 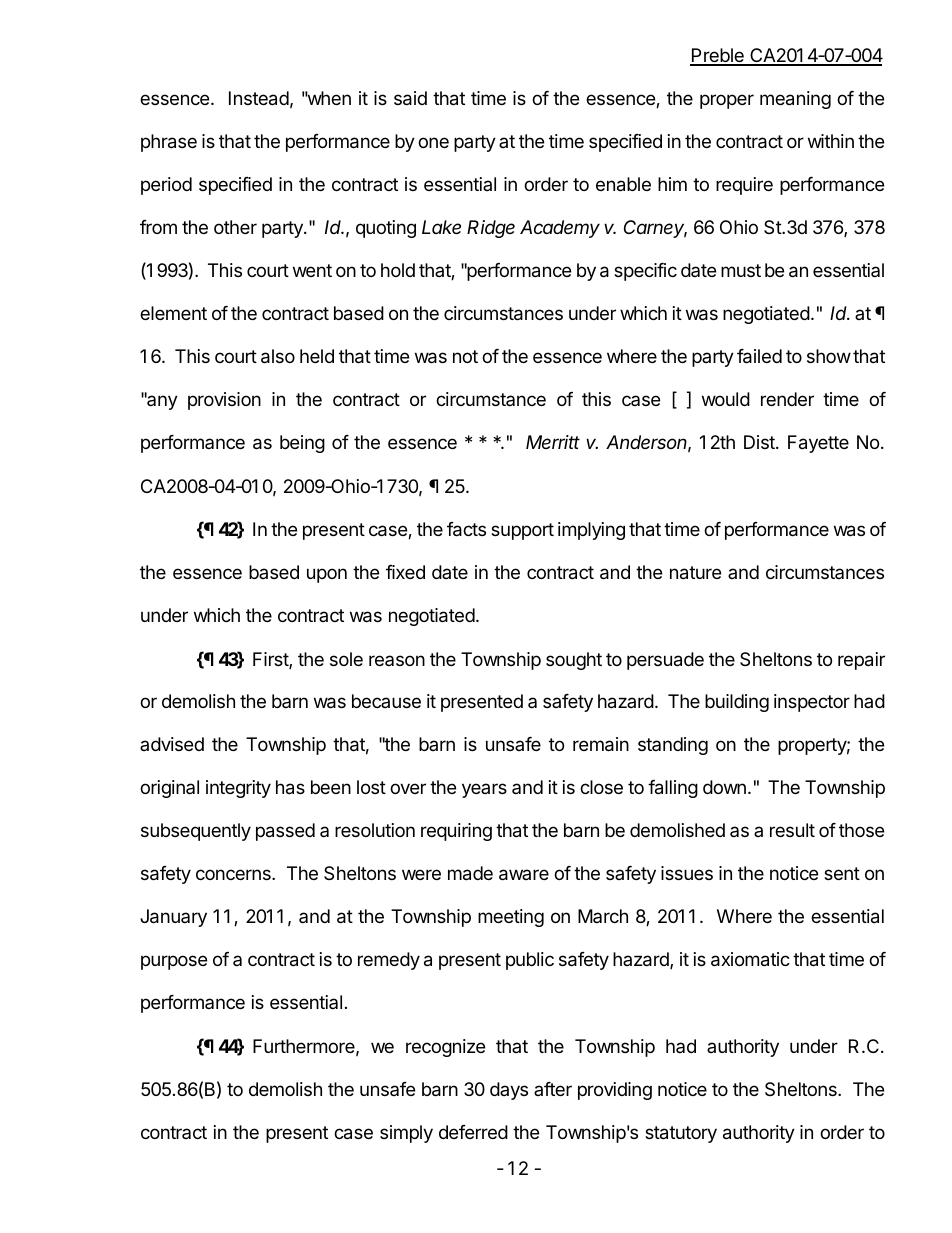 What do you see at coordinates (509, 1091) in the page?
I see `days` at bounding box center [509, 1091].
